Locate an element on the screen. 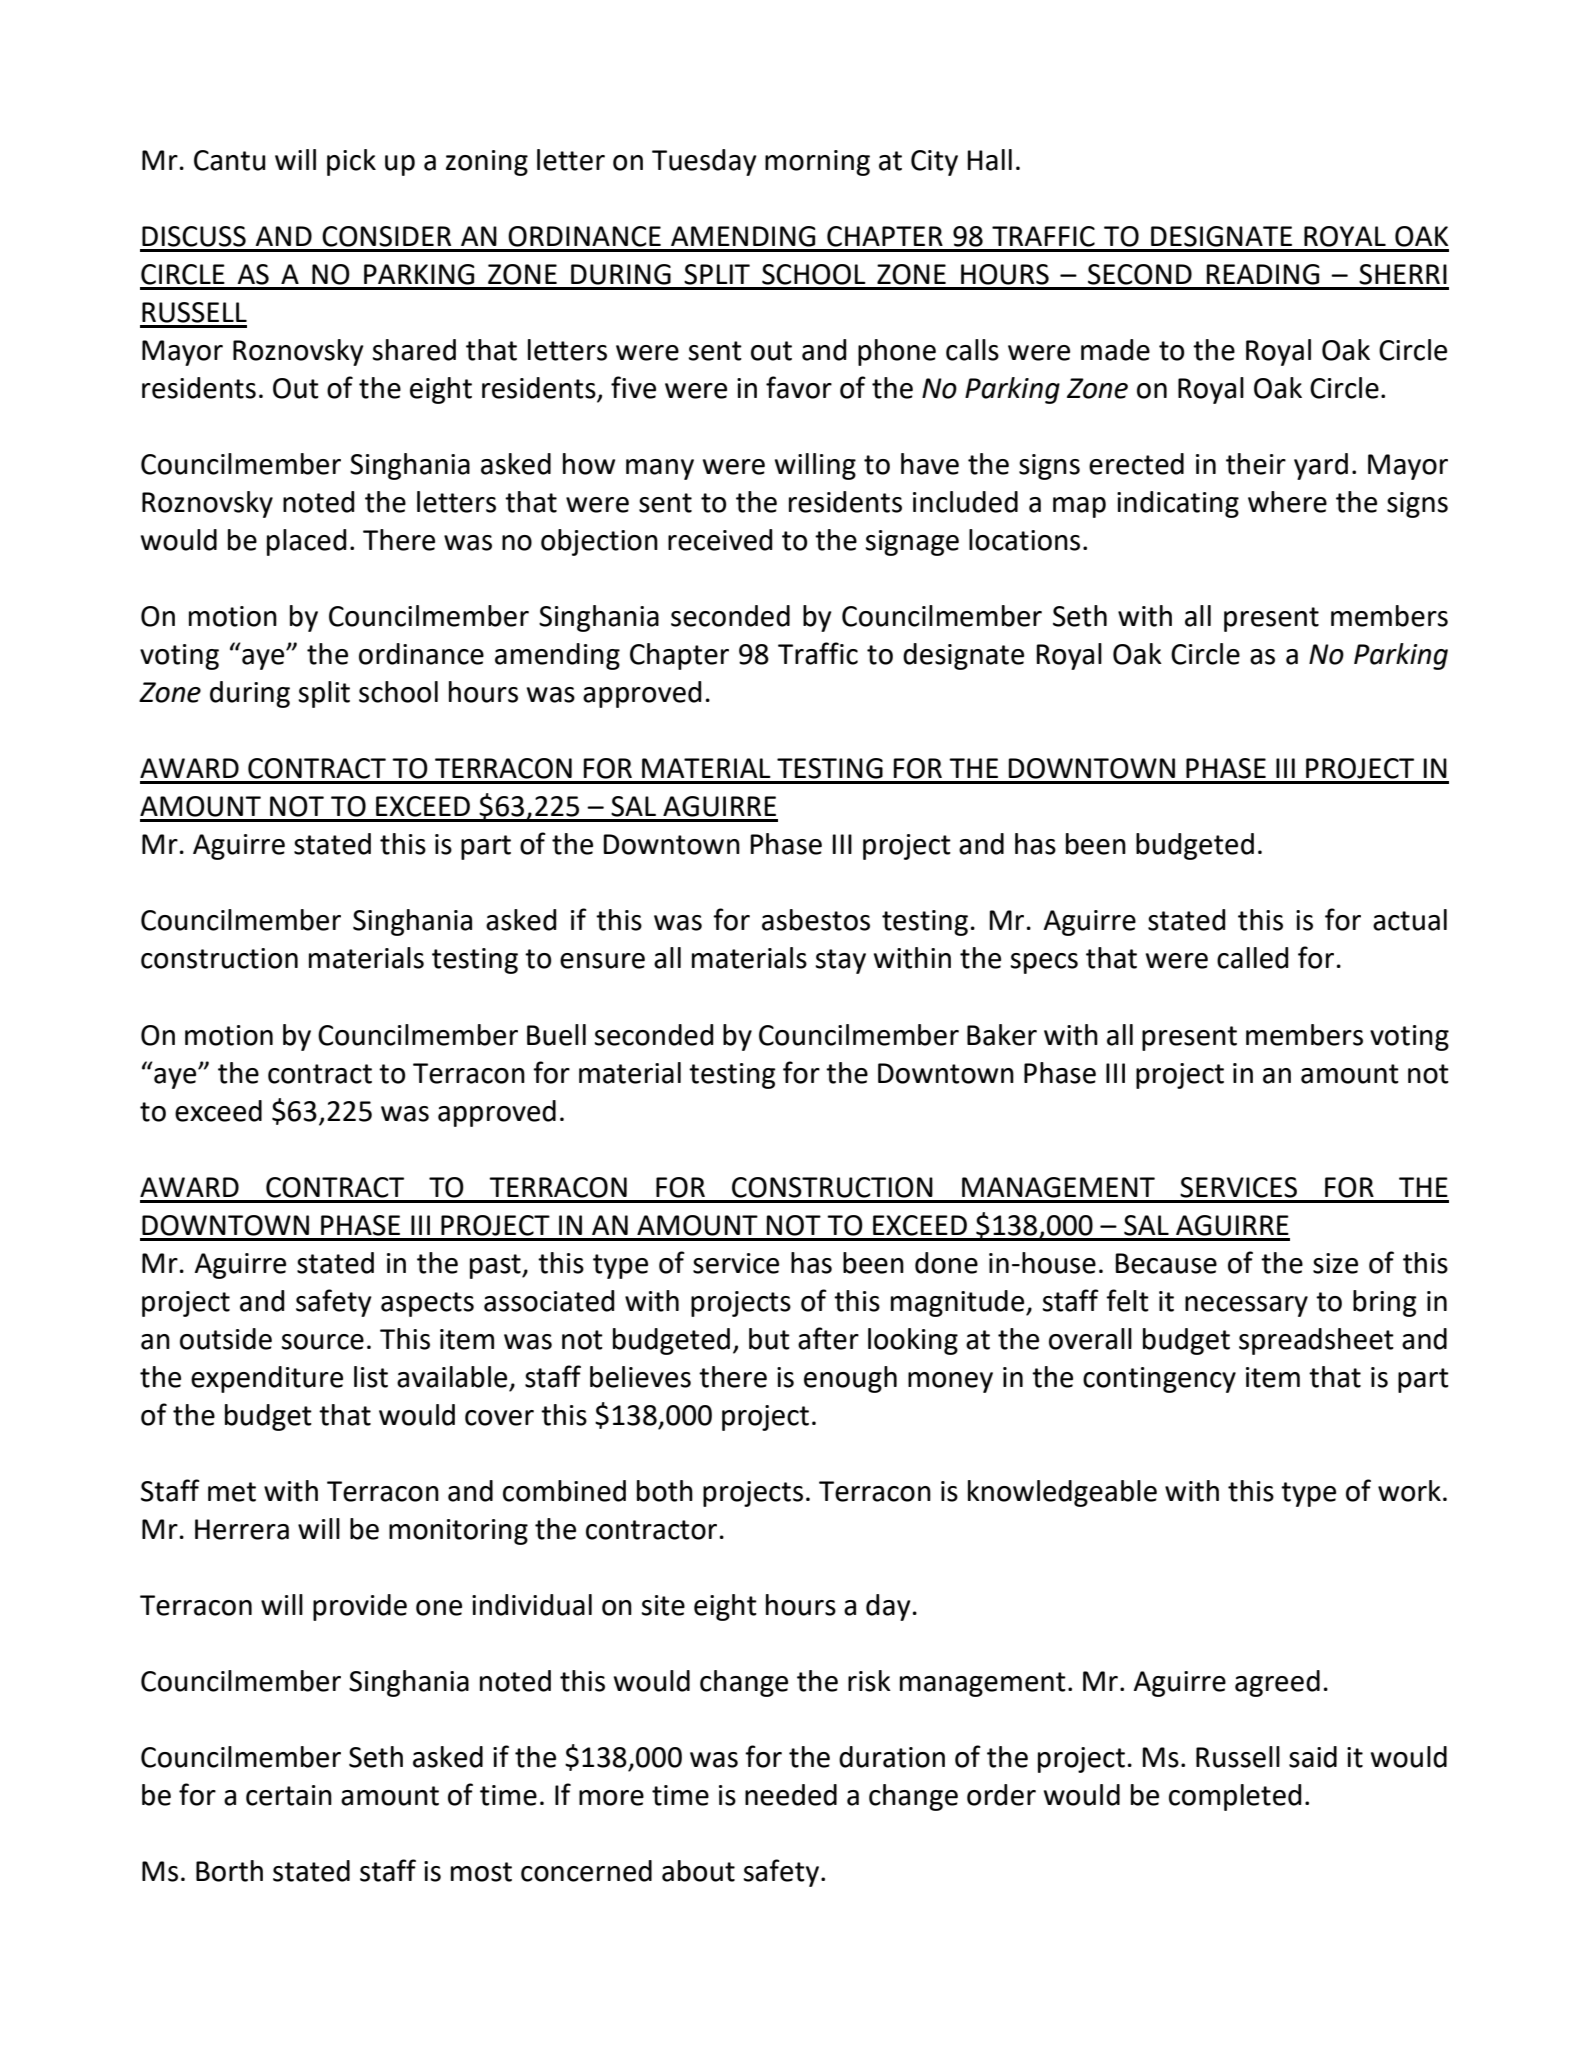 Image resolution: width=1589 pixels, height=2056 pixels. ensure is located at coordinates (602, 961).
